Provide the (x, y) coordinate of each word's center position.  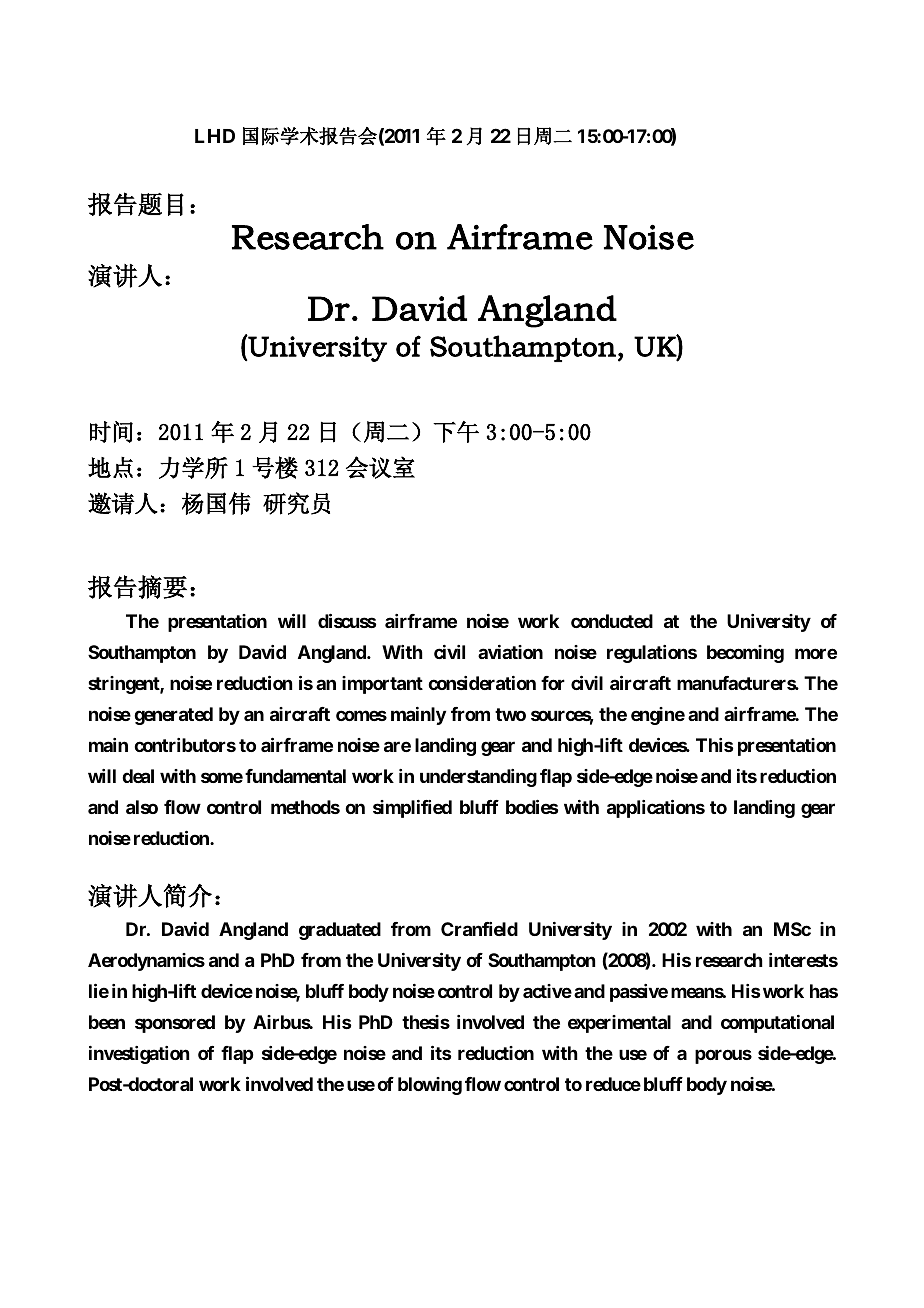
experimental (619, 1024)
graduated (340, 931)
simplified (412, 809)
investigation (139, 1055)
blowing (430, 1086)
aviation (510, 652)
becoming (745, 654)
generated (173, 716)
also (142, 807)
